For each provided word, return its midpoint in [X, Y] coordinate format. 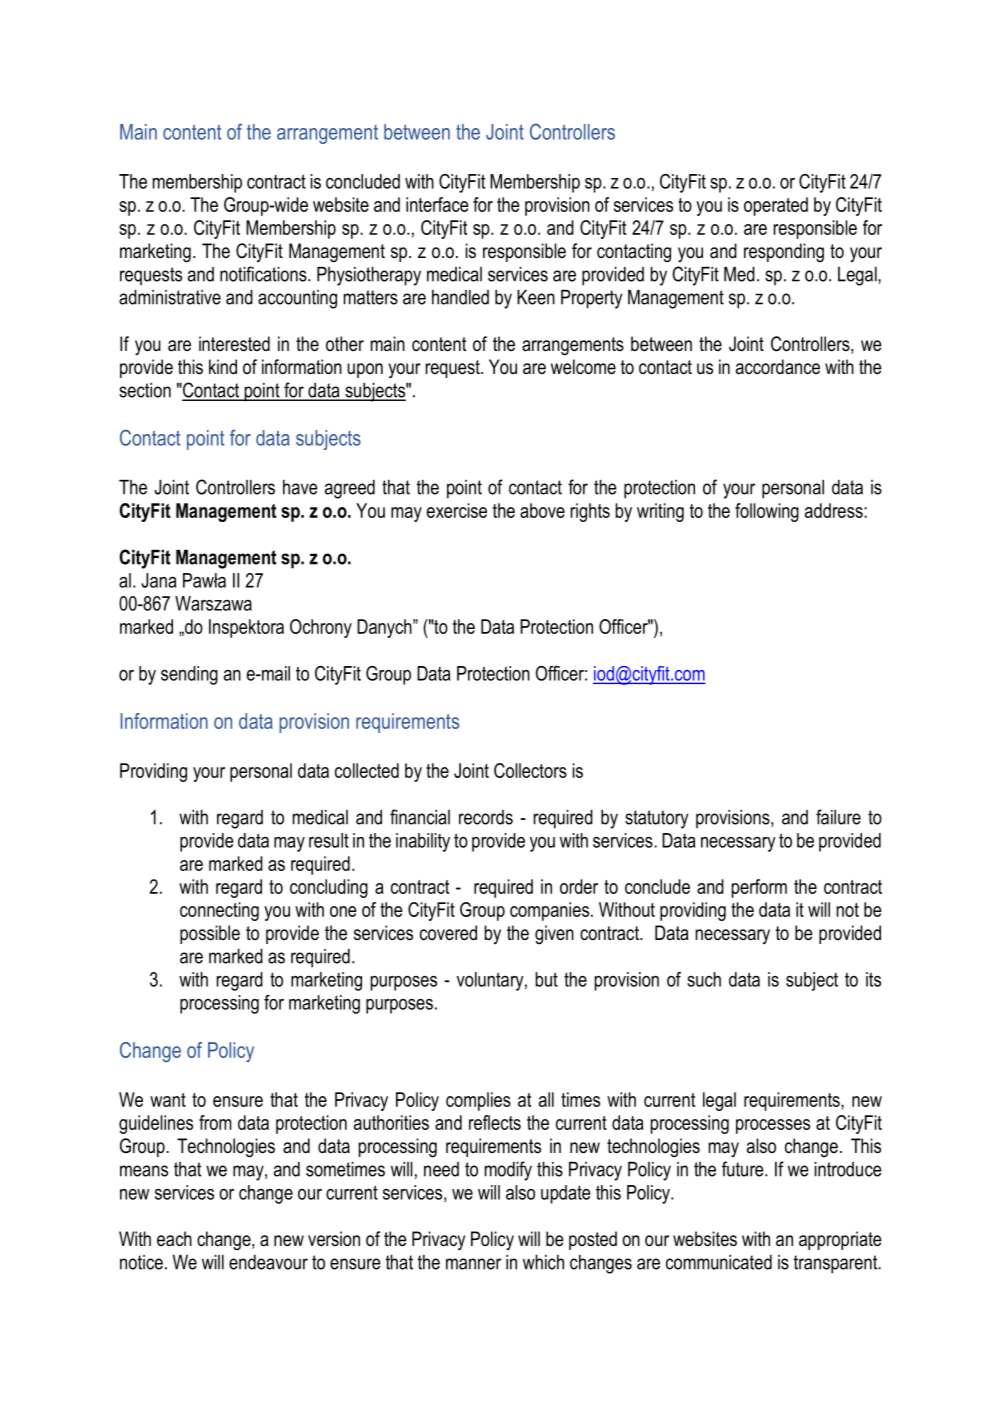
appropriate [840, 1240]
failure [838, 817]
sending [189, 675]
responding [784, 252]
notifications [264, 274]
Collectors [530, 770]
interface [437, 204]
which [543, 1262]
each [174, 1239]
